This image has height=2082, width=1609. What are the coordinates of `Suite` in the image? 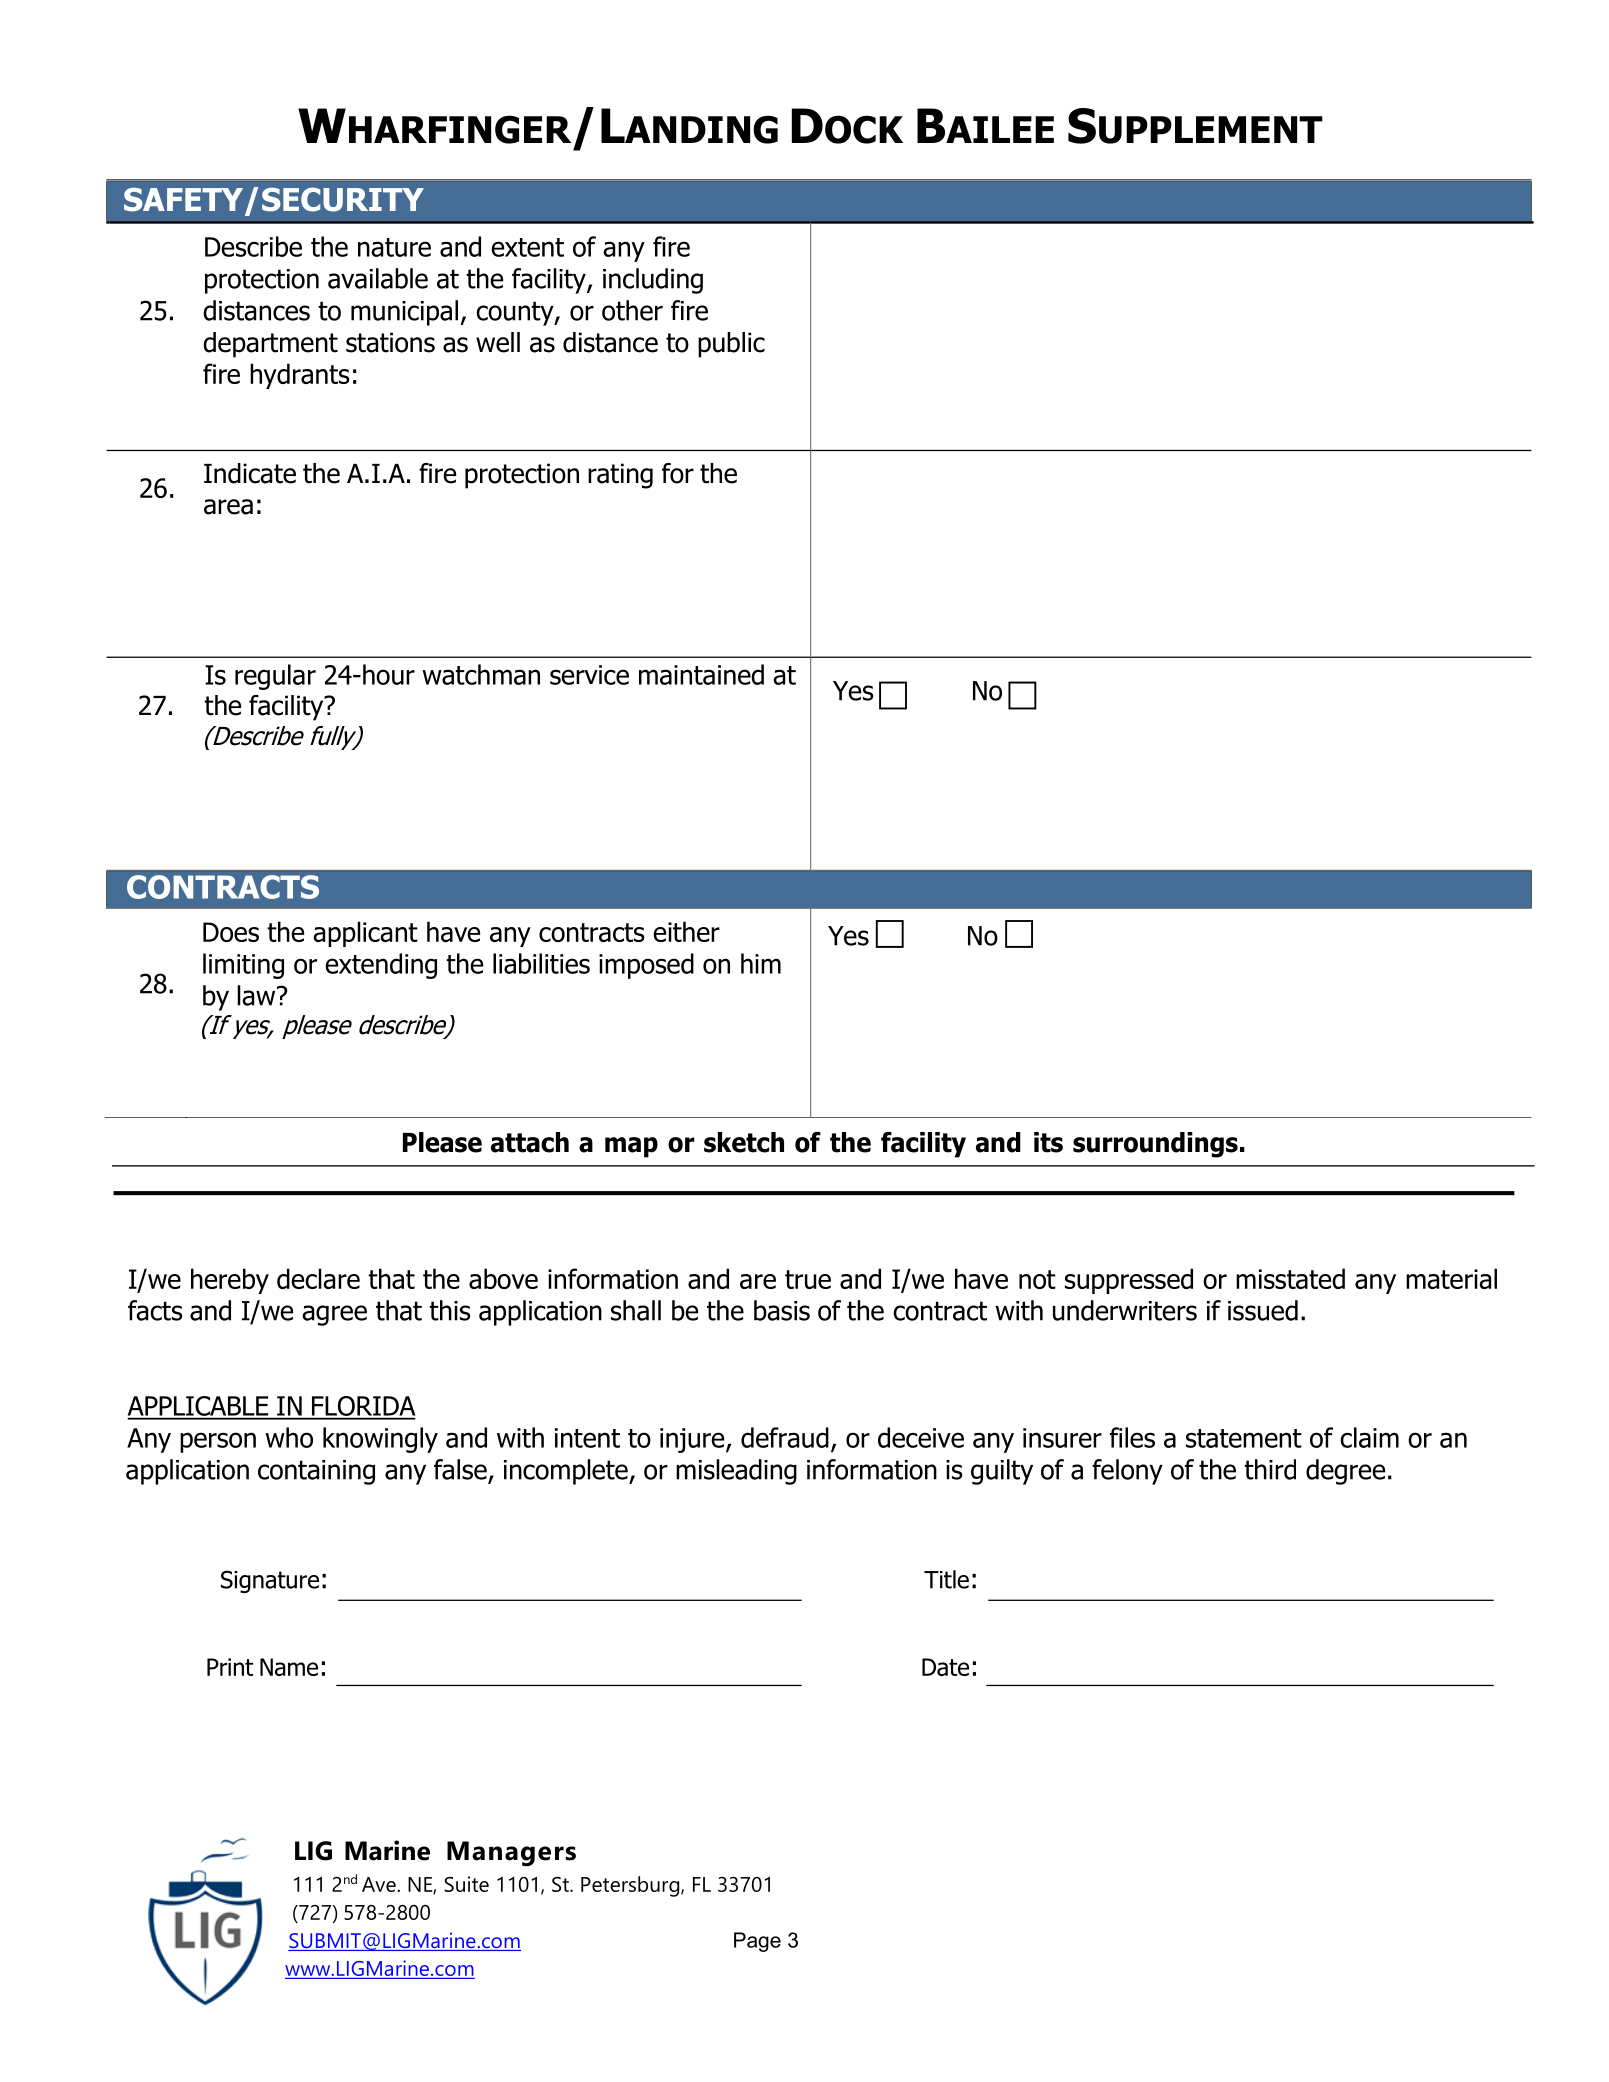 It's located at (466, 1884).
